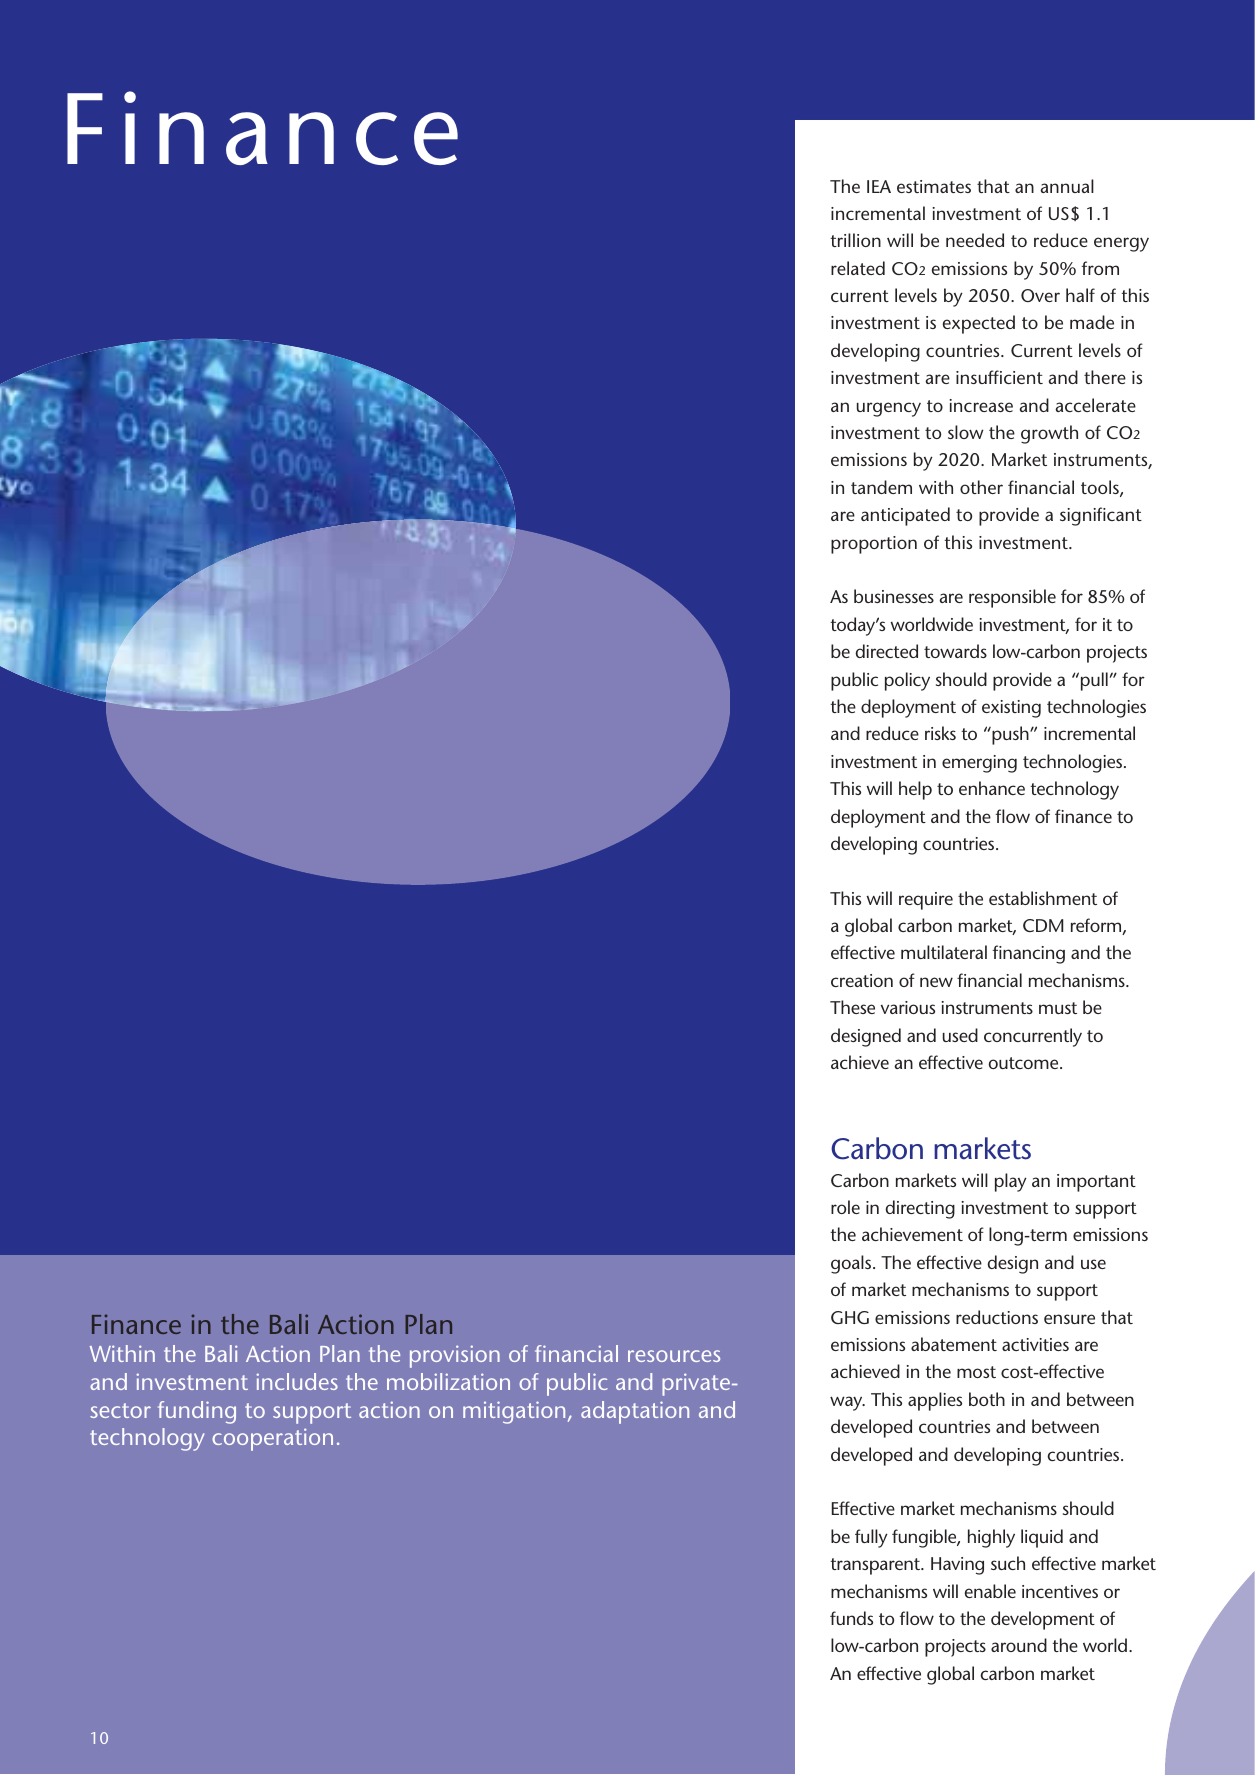 The height and width of the page is (1775, 1255). I want to click on enable, so click(990, 1591).
